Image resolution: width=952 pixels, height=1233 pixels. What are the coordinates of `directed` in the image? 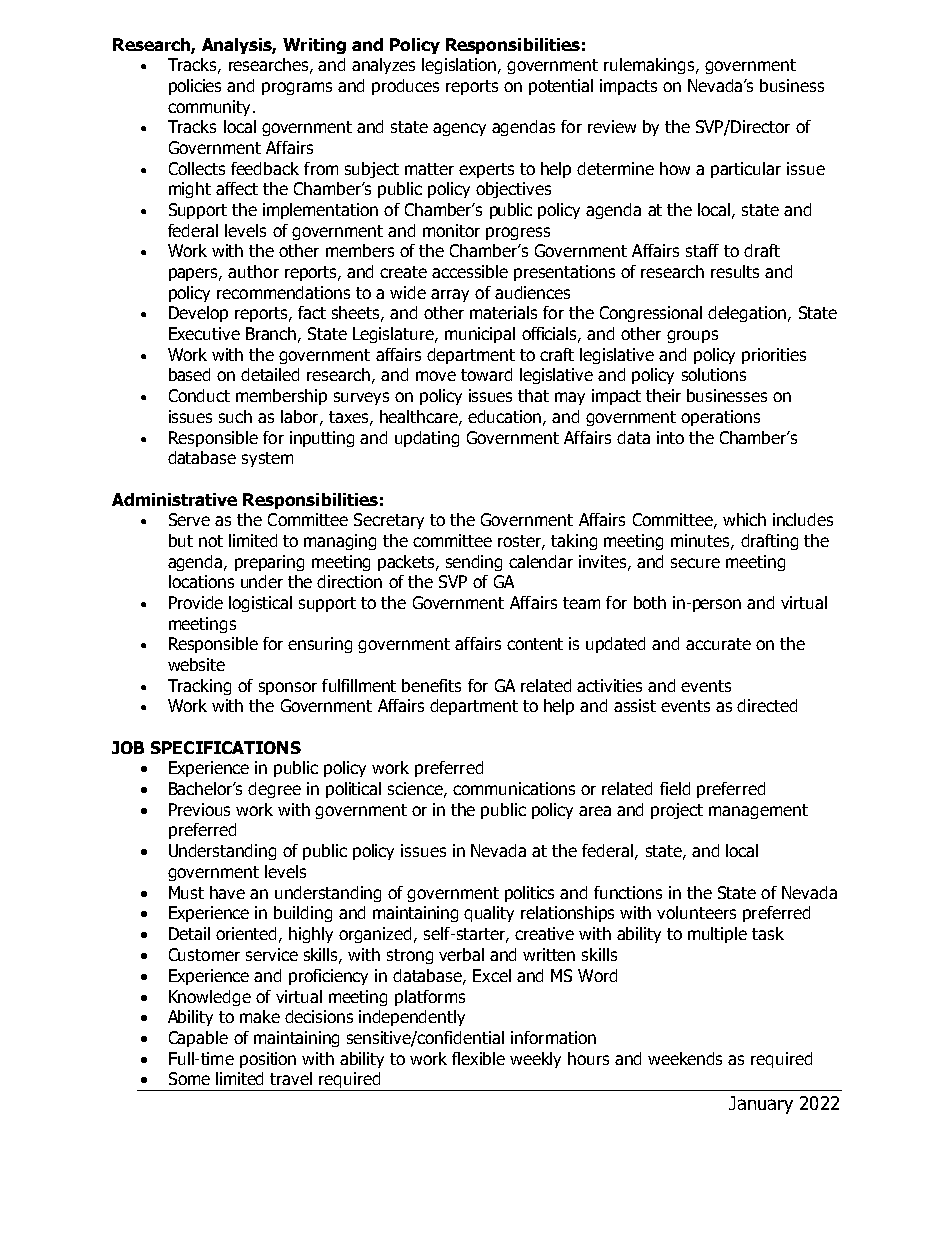 It's located at (767, 705).
